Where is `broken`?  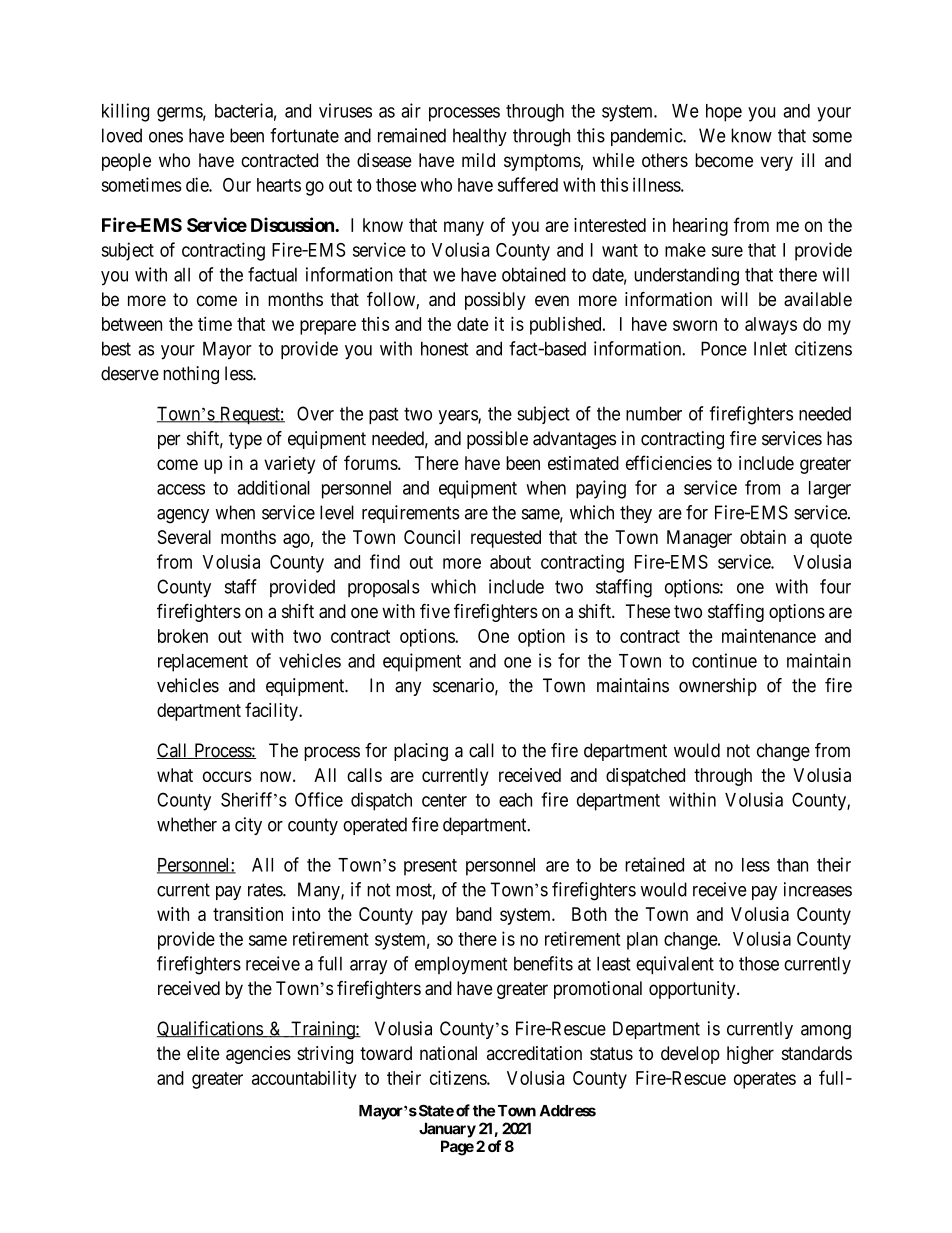
broken is located at coordinates (183, 636).
